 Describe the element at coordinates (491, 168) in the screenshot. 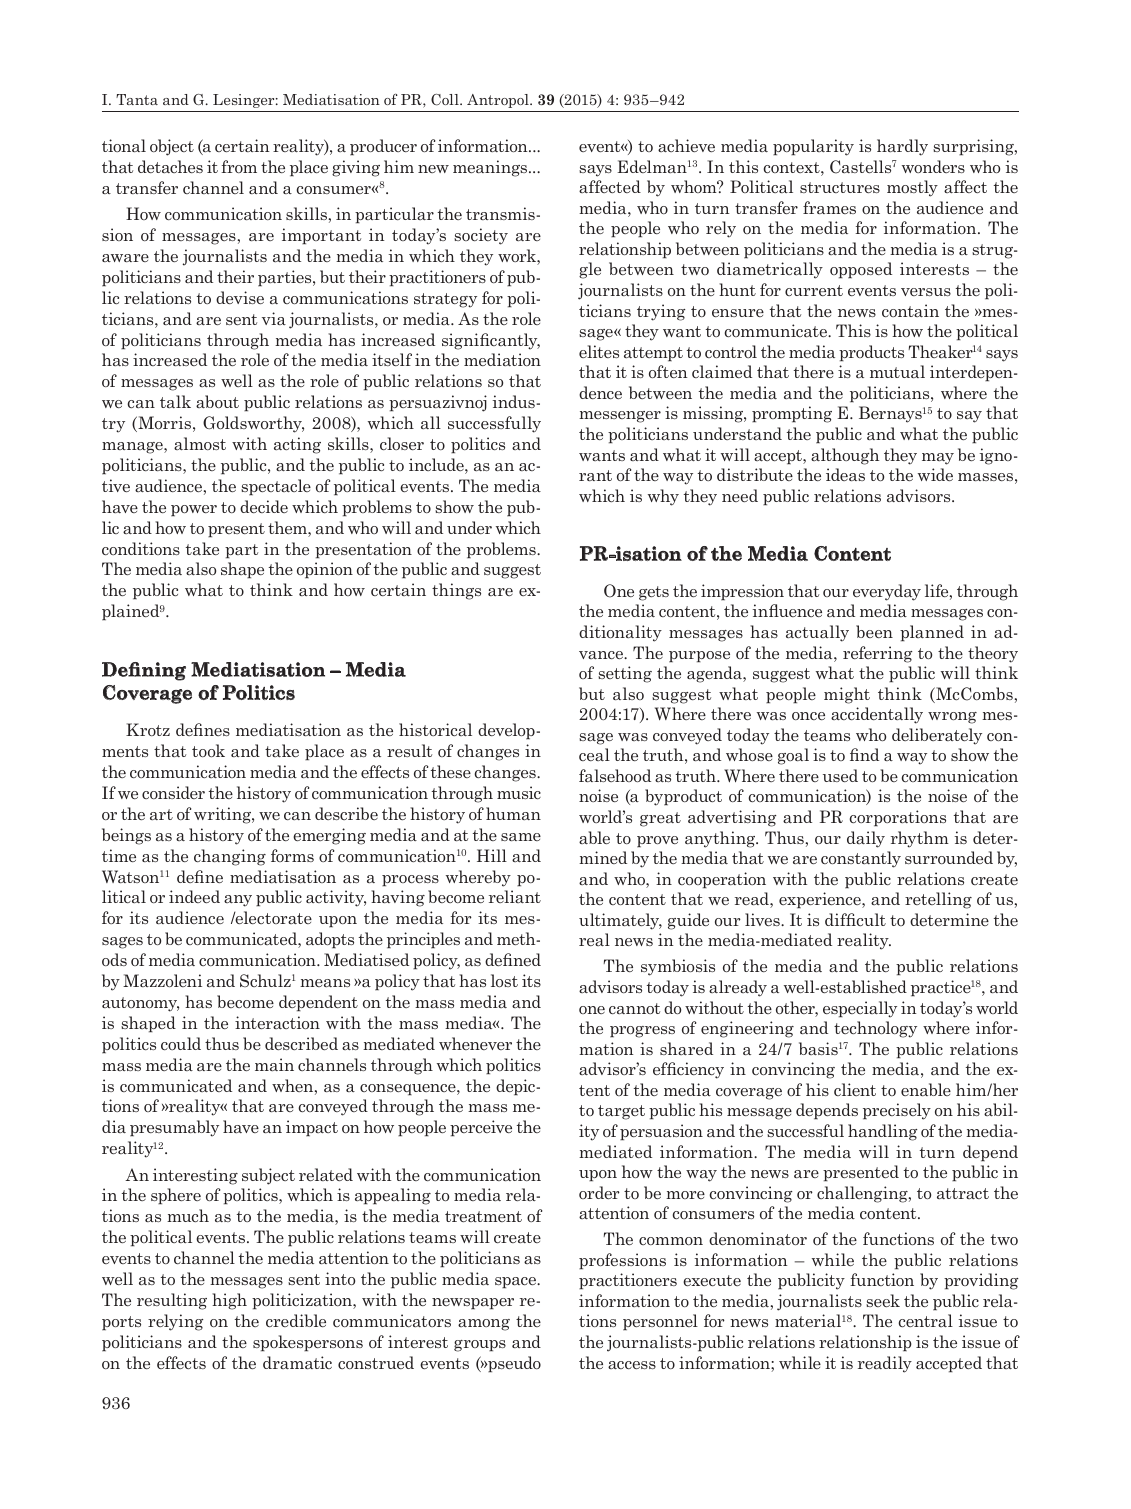

I see `meanings` at that location.
